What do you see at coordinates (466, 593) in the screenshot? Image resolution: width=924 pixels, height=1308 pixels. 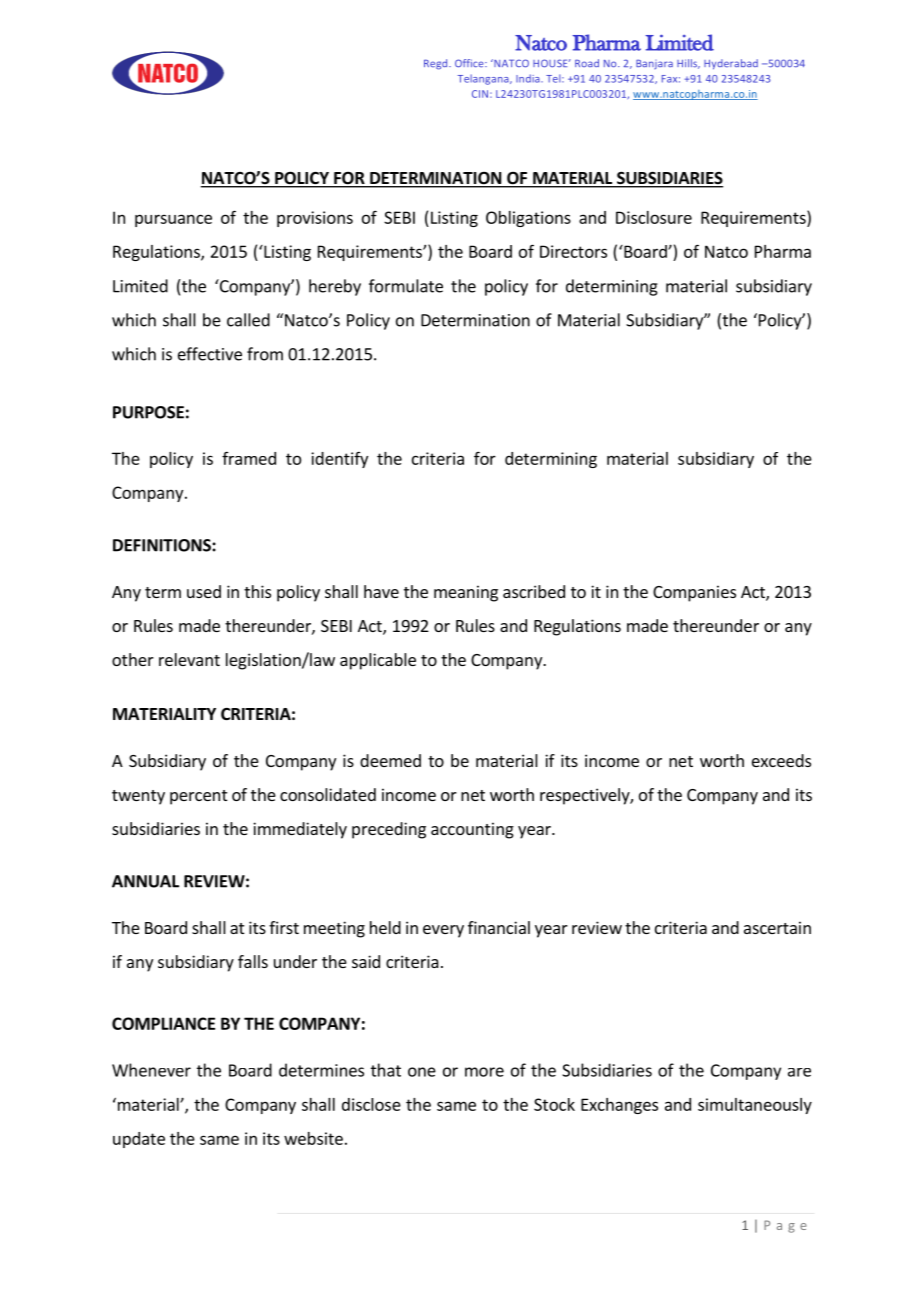 I see `meaning` at bounding box center [466, 593].
